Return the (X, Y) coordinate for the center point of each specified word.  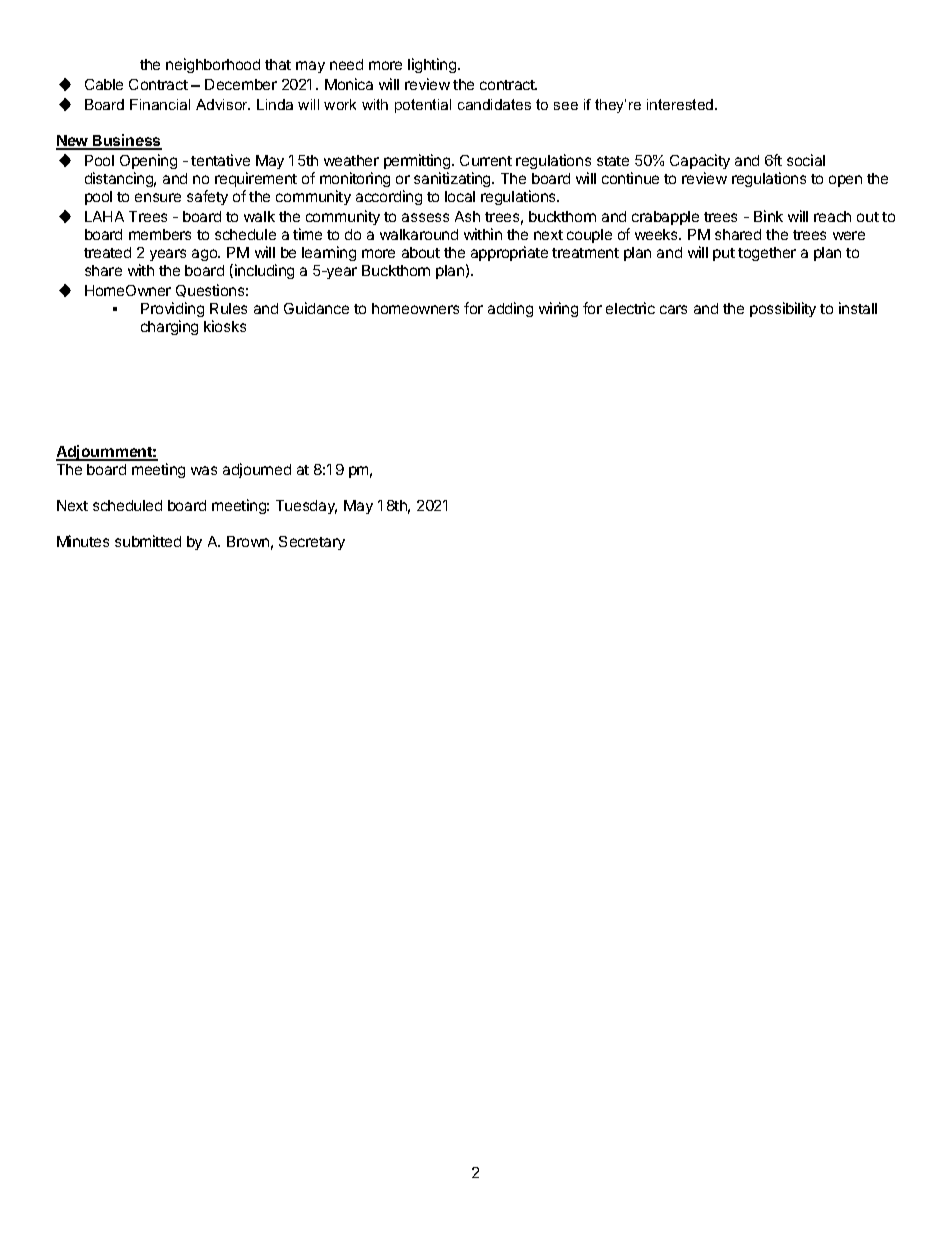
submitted (148, 541)
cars (673, 309)
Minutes (83, 541)
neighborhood (213, 65)
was (204, 470)
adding (510, 309)
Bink (768, 216)
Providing (172, 309)
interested (681, 104)
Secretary (312, 543)
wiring (558, 309)
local (460, 196)
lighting (433, 65)
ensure (158, 197)
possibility (783, 309)
